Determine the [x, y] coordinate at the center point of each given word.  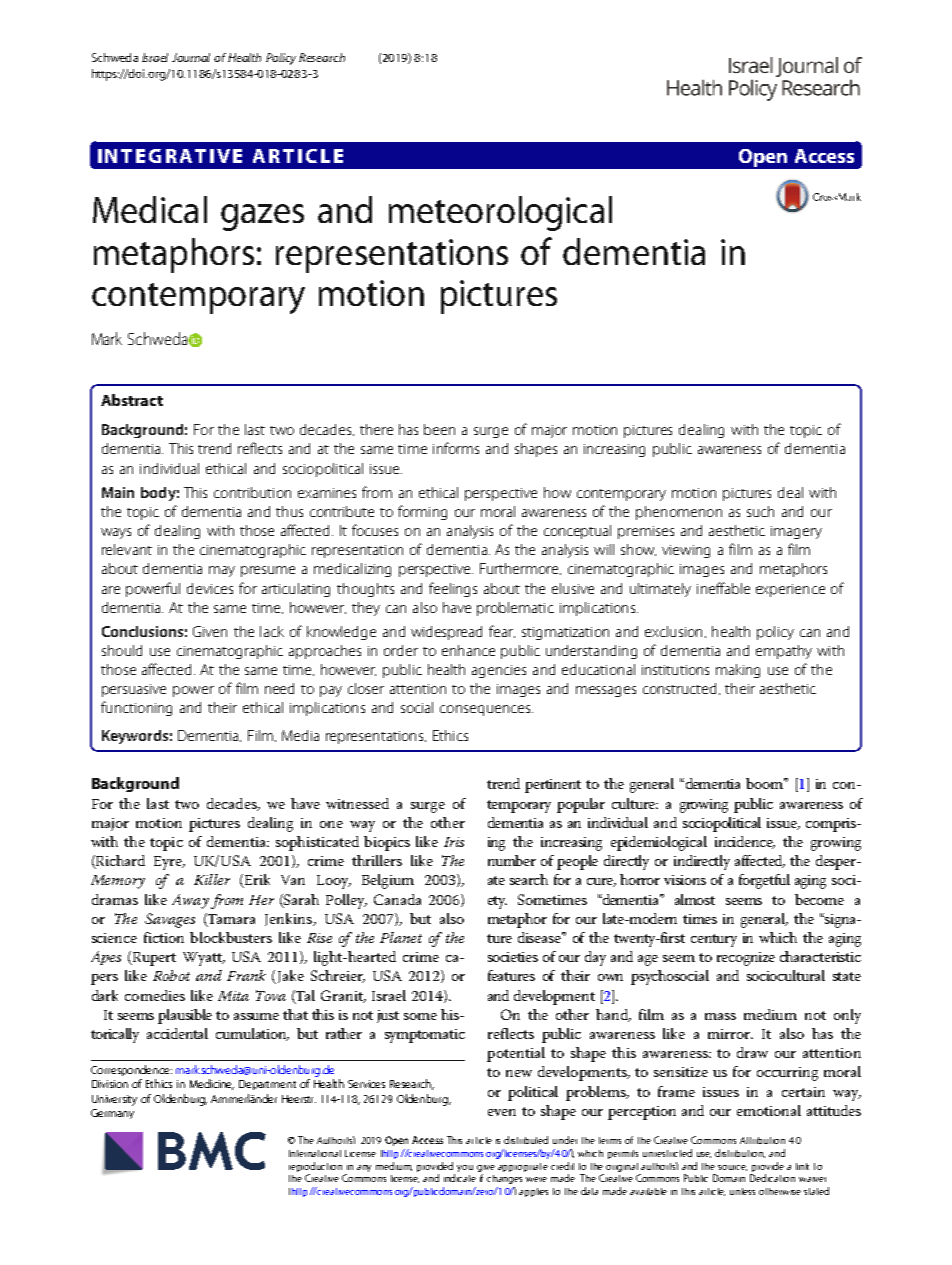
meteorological [500, 213]
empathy [784, 652]
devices [210, 588]
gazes [262, 217]
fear [502, 631]
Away [190, 901]
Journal [191, 57]
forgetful [764, 881]
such [760, 511]
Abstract [132, 400]
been [439, 429]
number [512, 860]
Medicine [212, 1084]
